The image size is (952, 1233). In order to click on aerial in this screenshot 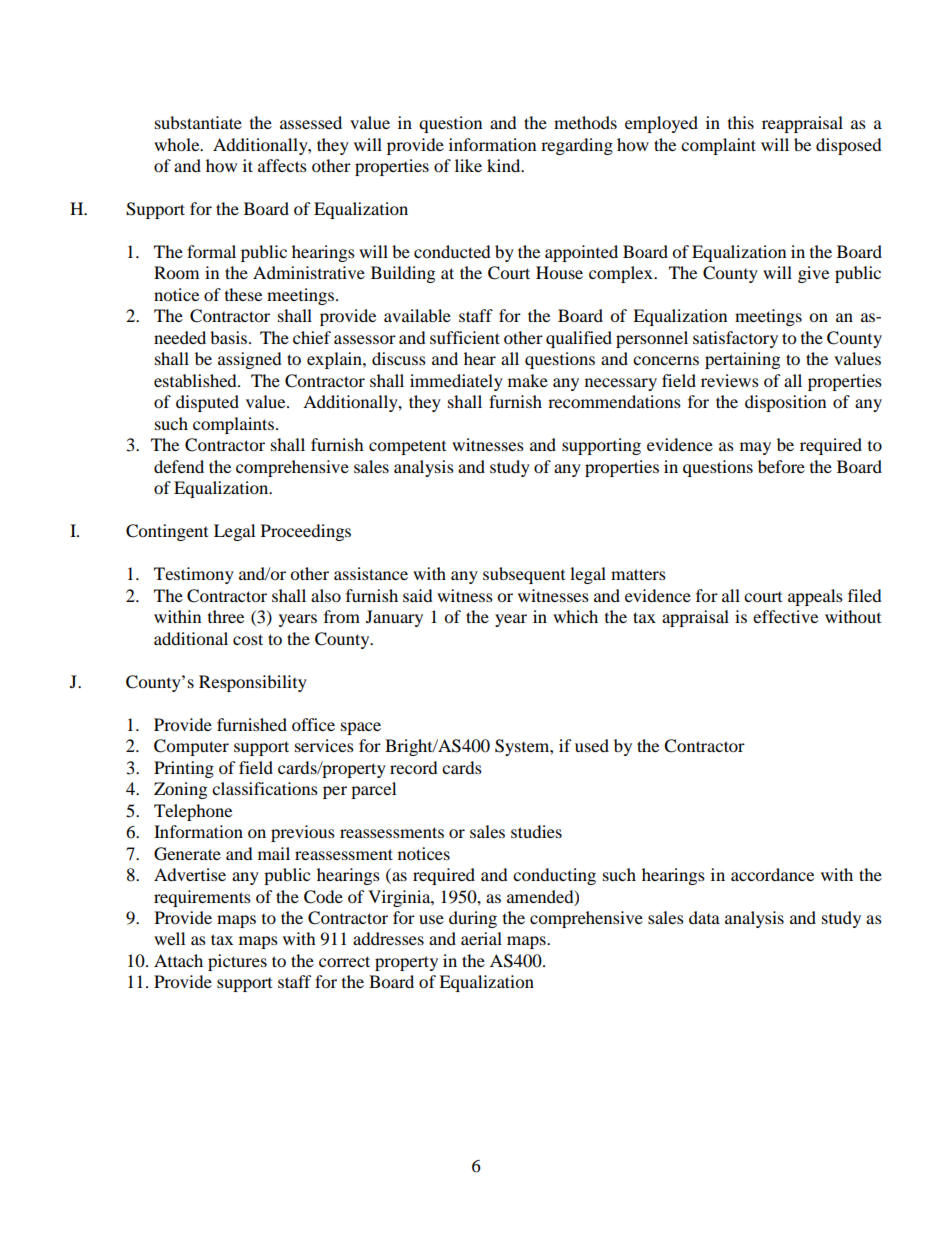, I will do `click(481, 938)`.
